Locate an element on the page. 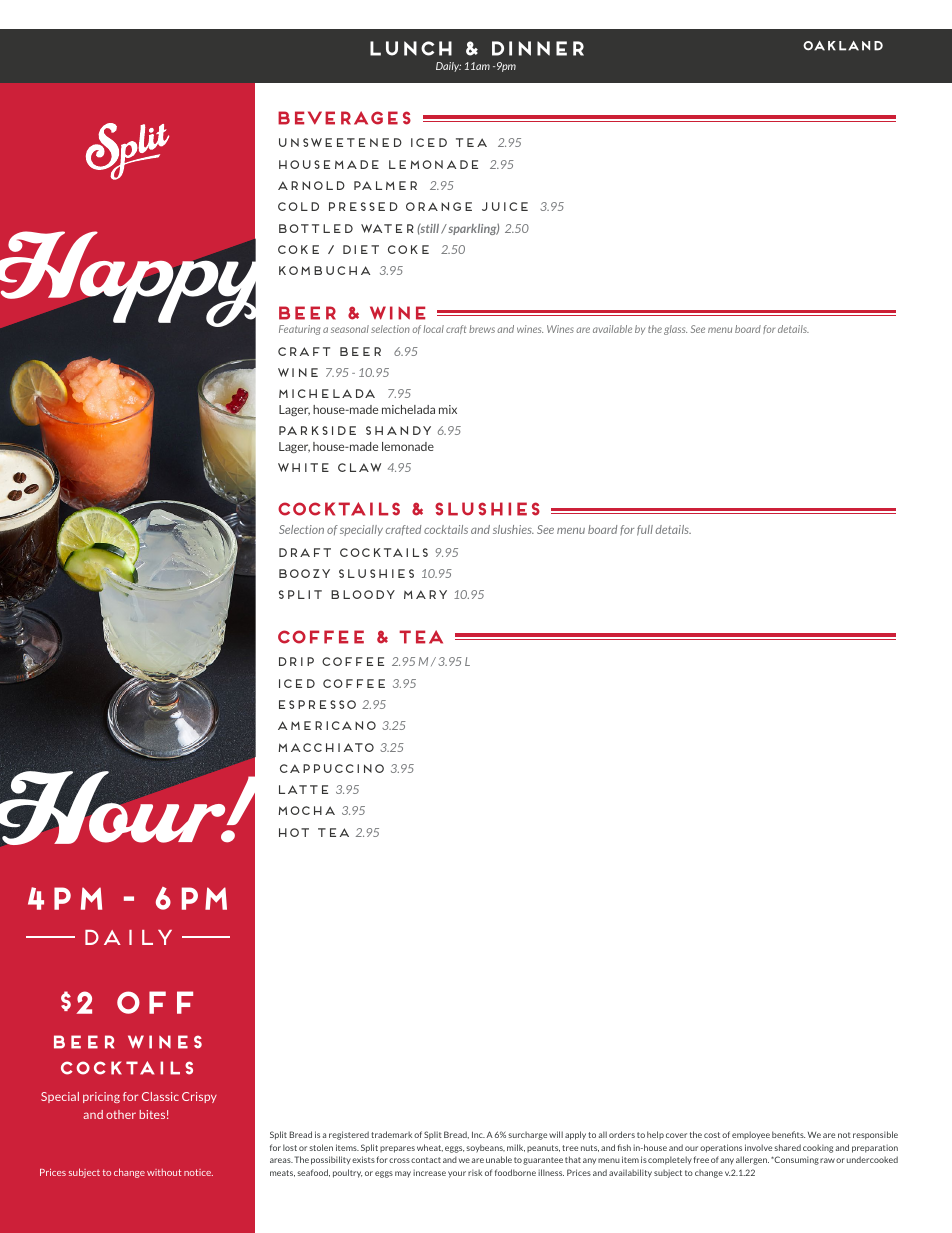 The height and width of the document is (1233, 952). notice is located at coordinates (198, 1172).
